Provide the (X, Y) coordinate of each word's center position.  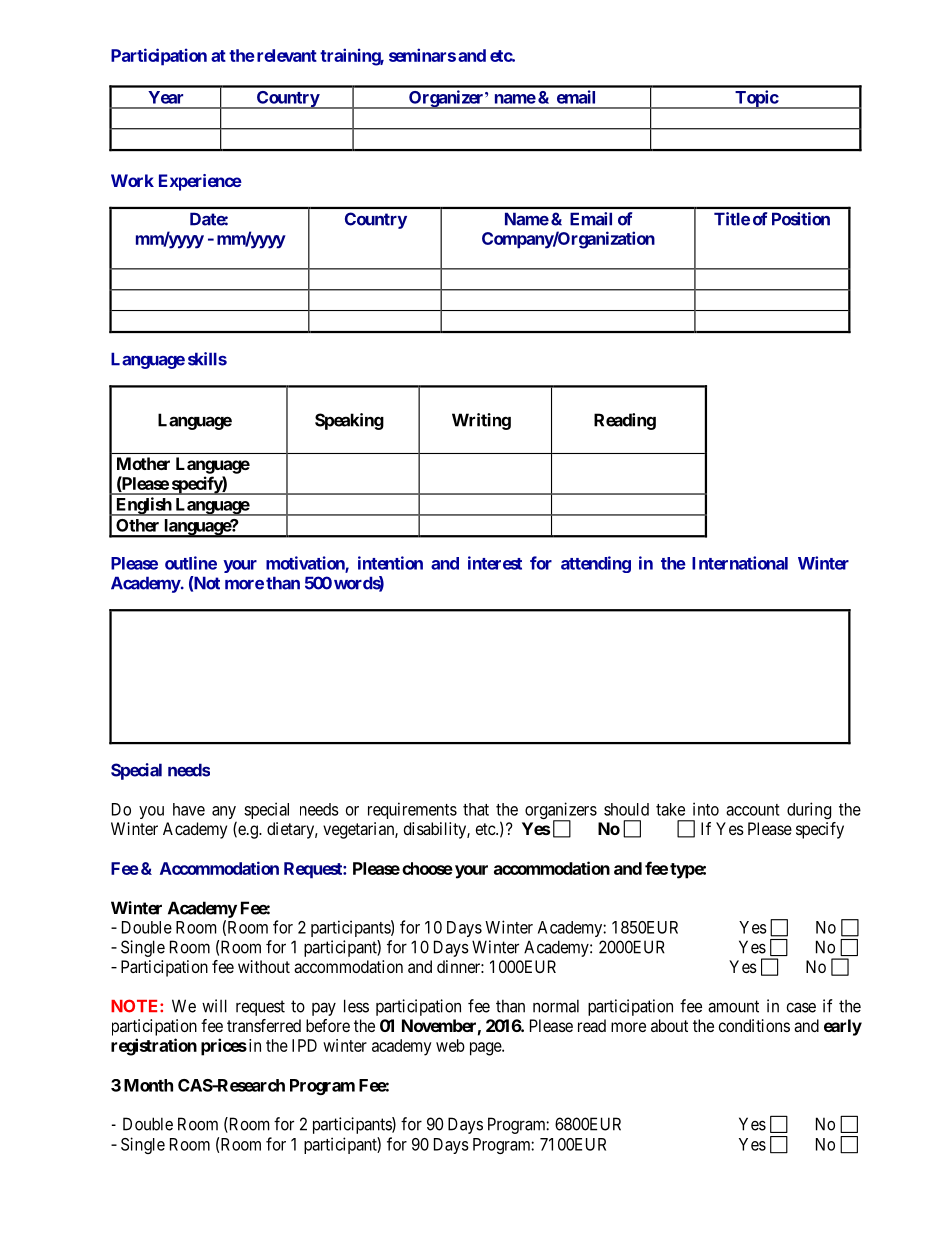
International (740, 563)
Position (801, 219)
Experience (200, 182)
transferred (264, 1025)
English (143, 506)
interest (495, 563)
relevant (285, 55)
